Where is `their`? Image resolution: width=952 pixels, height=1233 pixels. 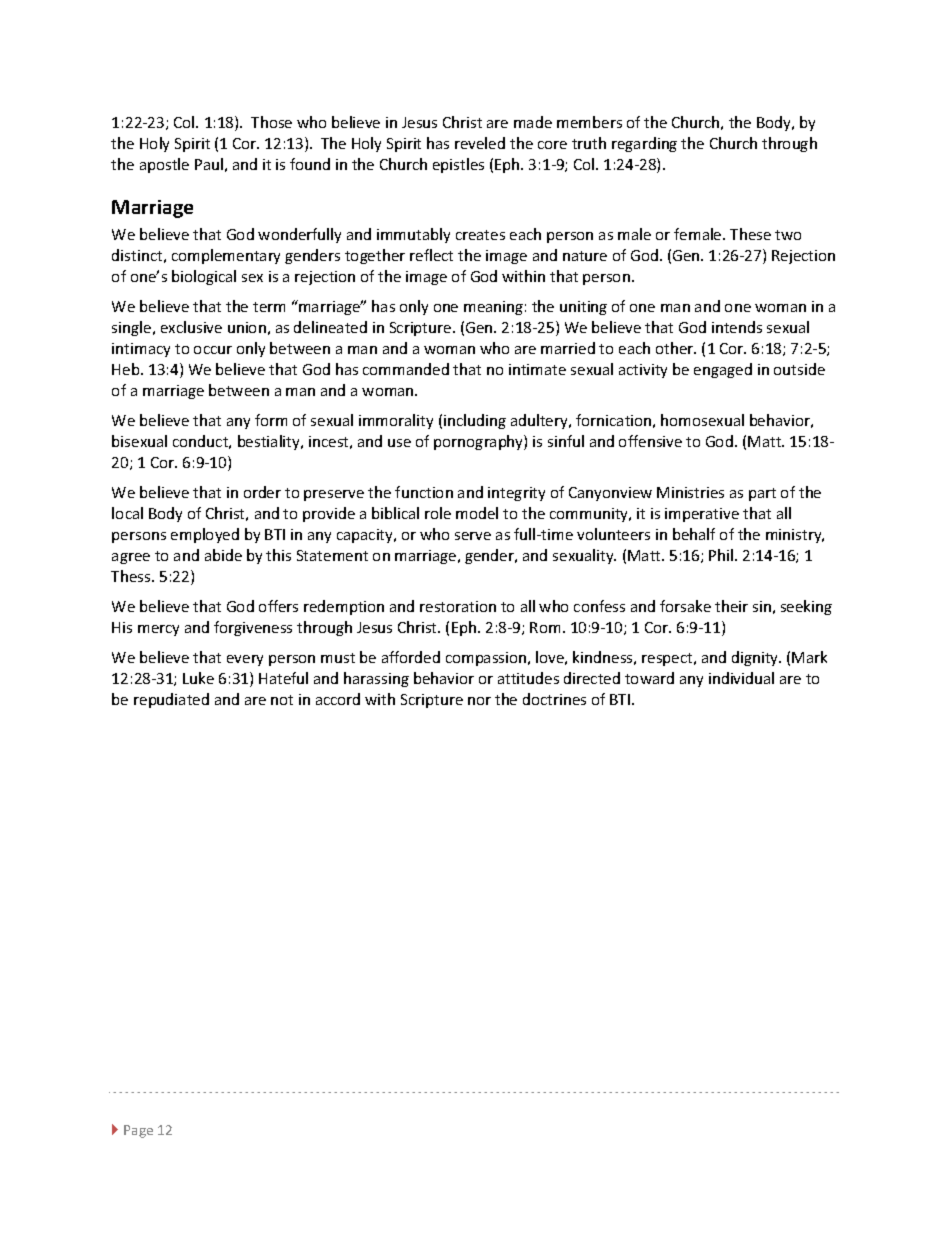
their is located at coordinates (731, 606).
